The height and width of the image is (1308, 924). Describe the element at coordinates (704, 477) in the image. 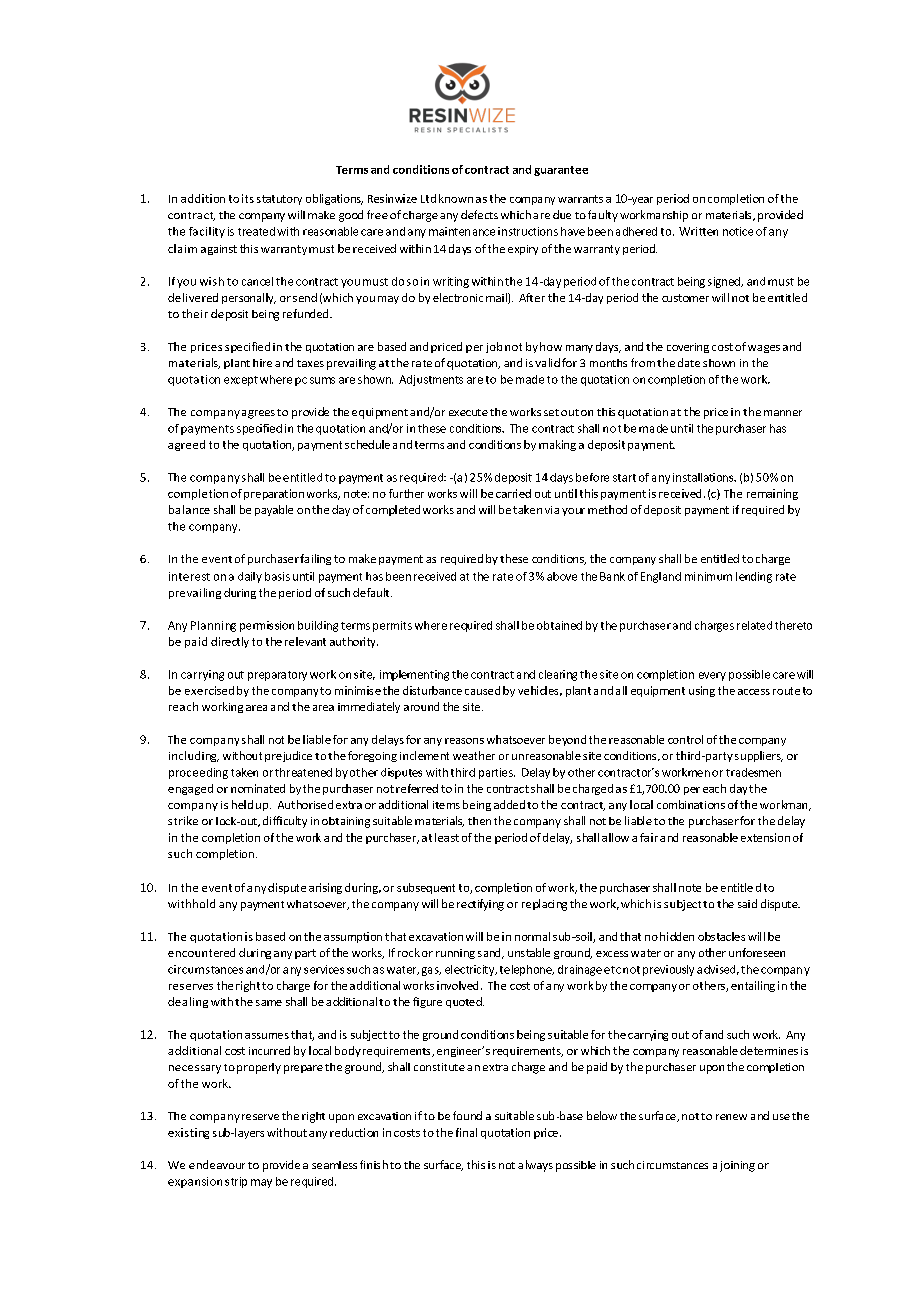

I see `installations` at that location.
